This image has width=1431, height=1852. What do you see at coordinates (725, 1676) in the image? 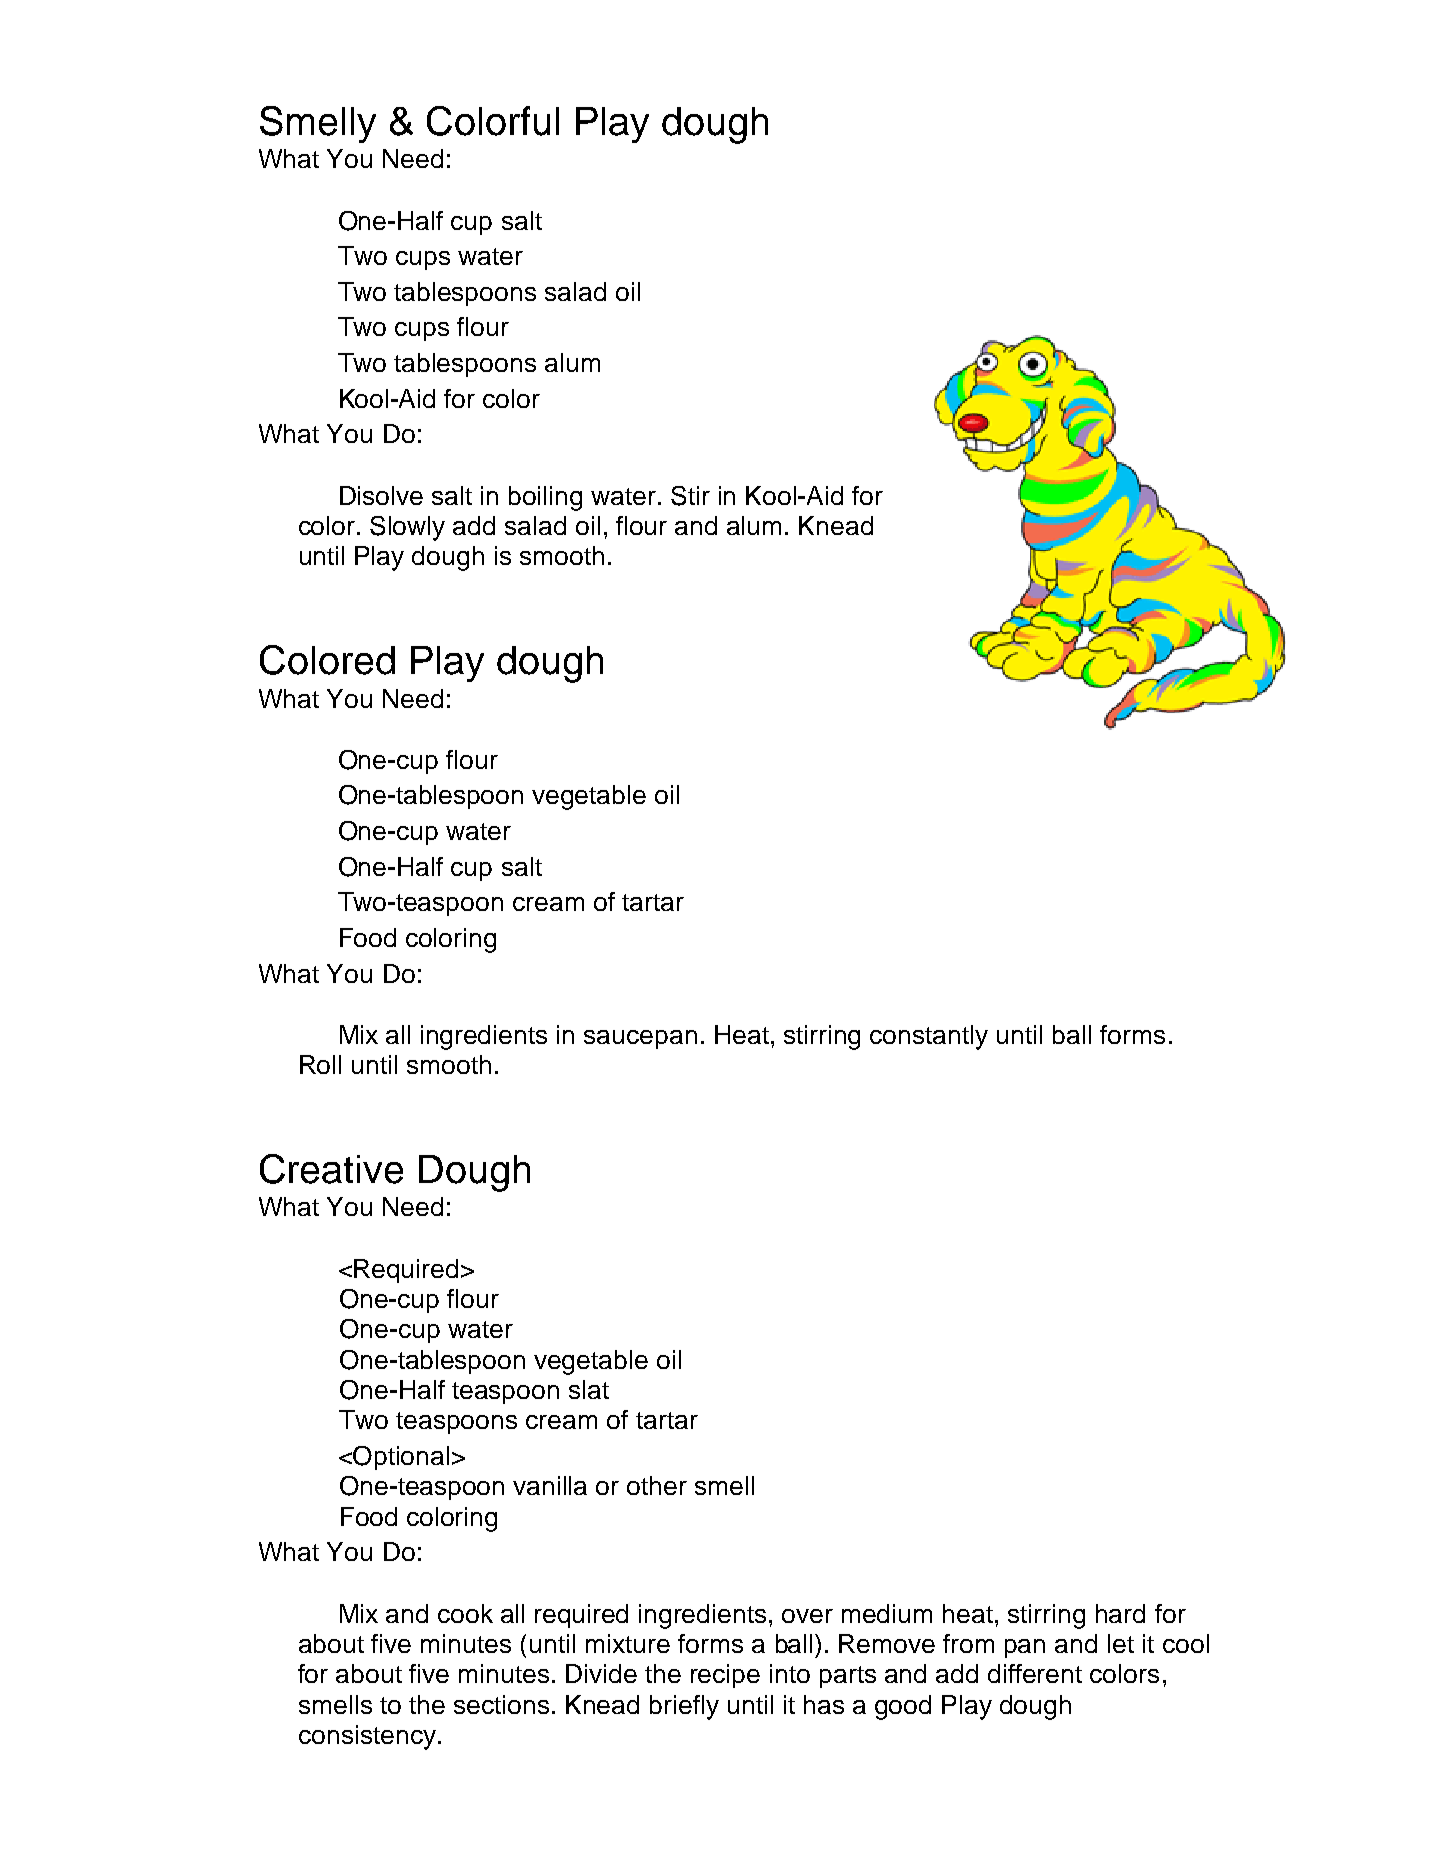
I see `recipe` at bounding box center [725, 1676].
